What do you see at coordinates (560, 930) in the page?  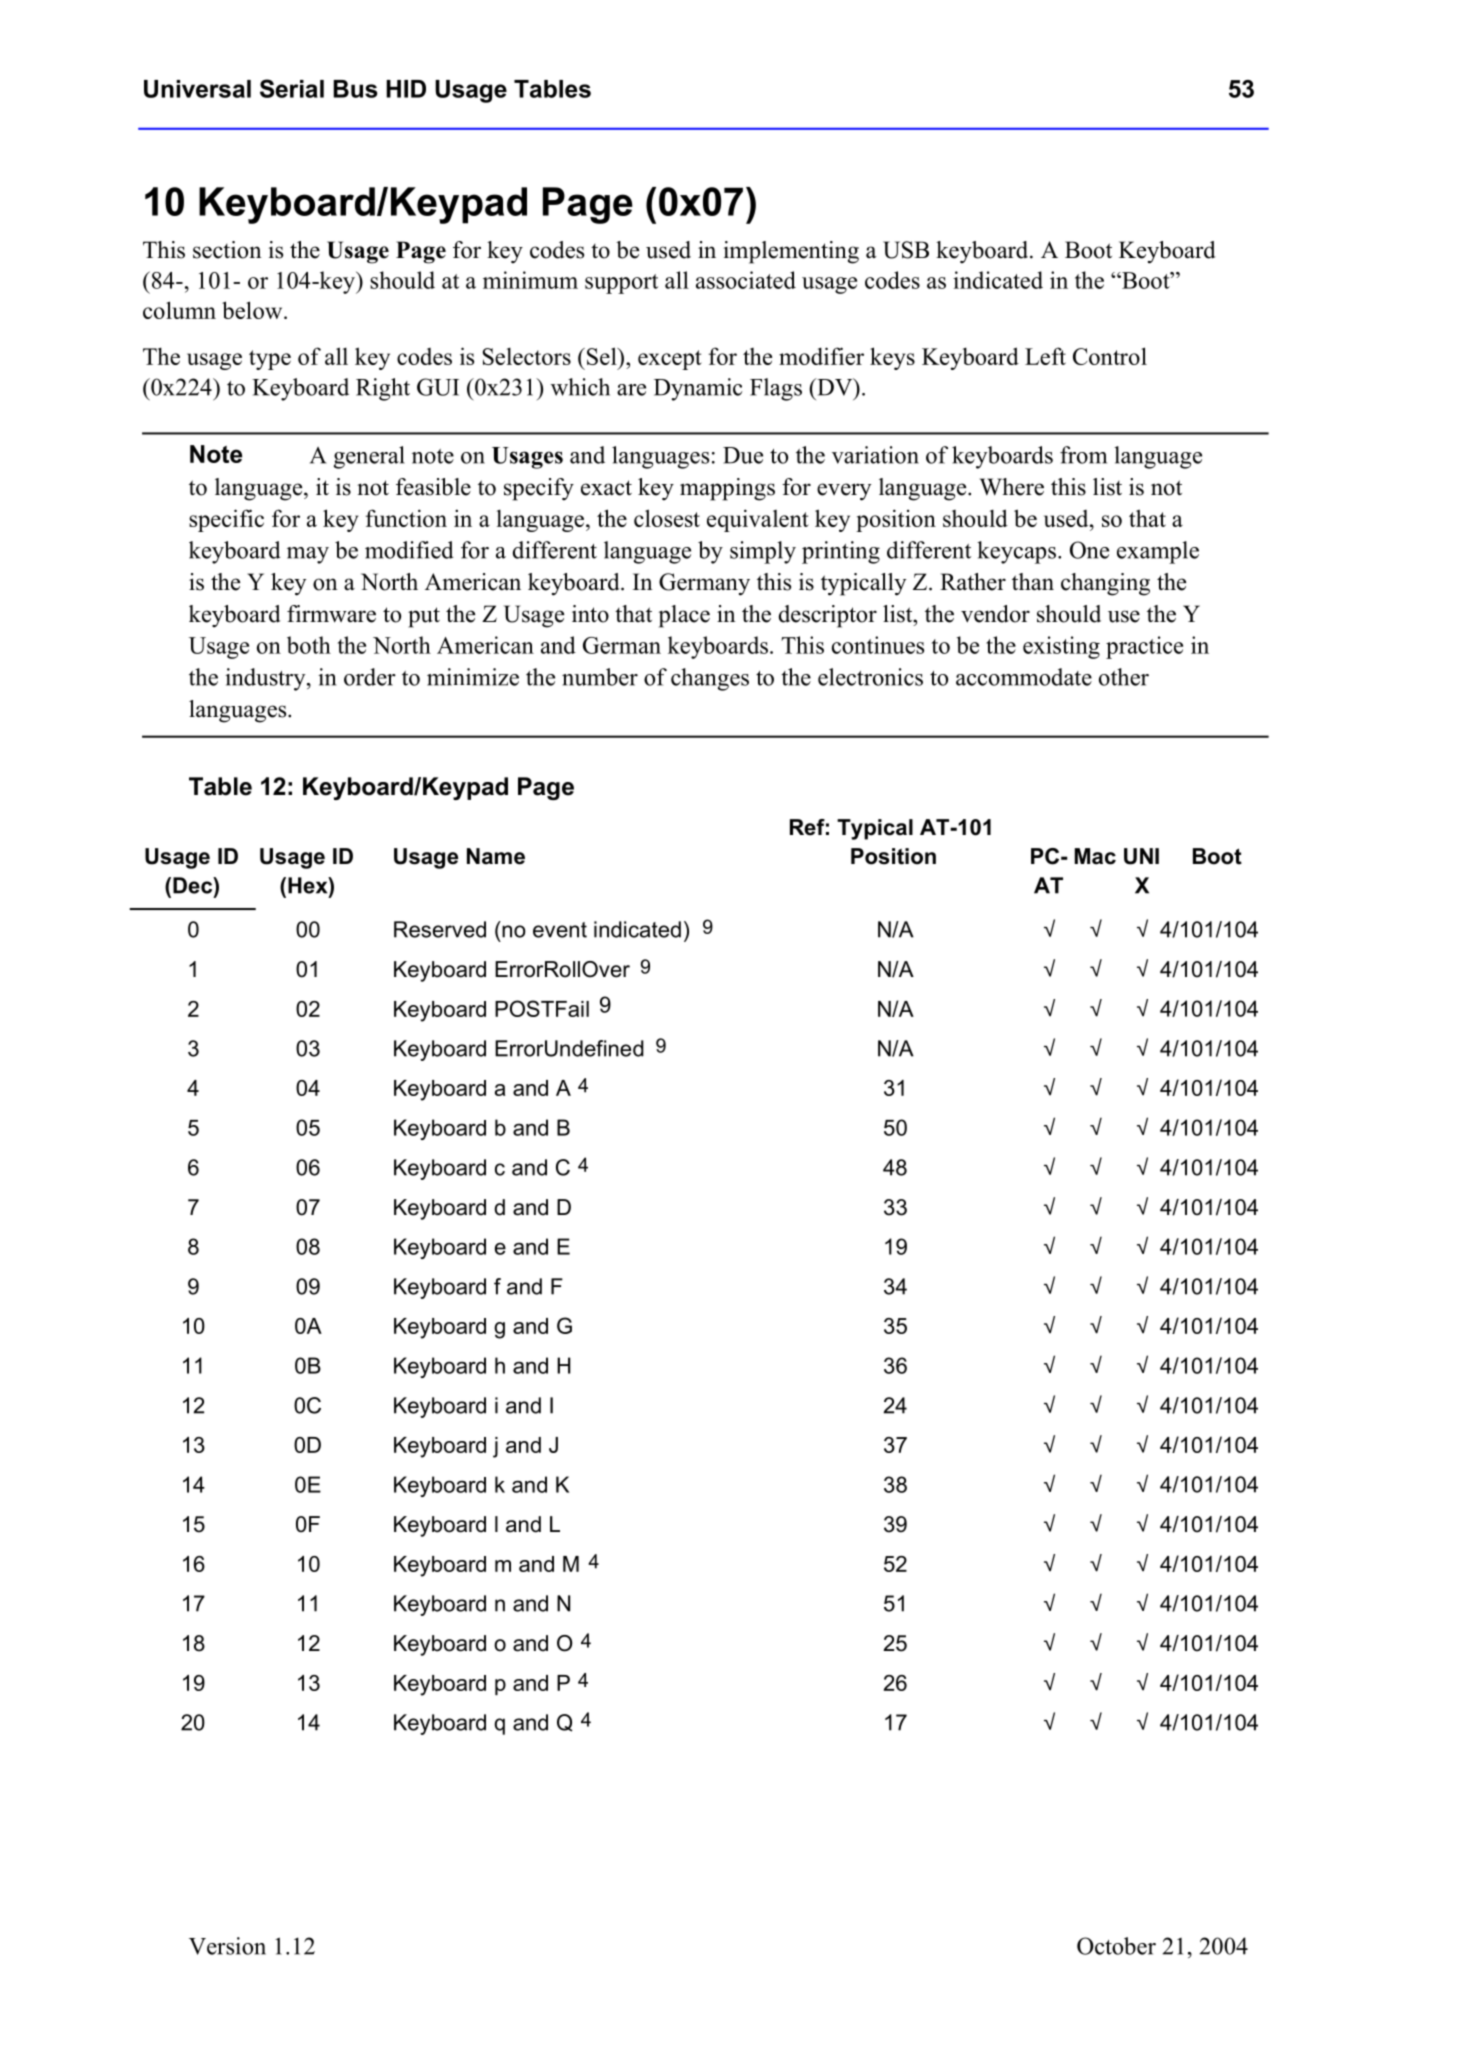 I see `event` at bounding box center [560, 930].
